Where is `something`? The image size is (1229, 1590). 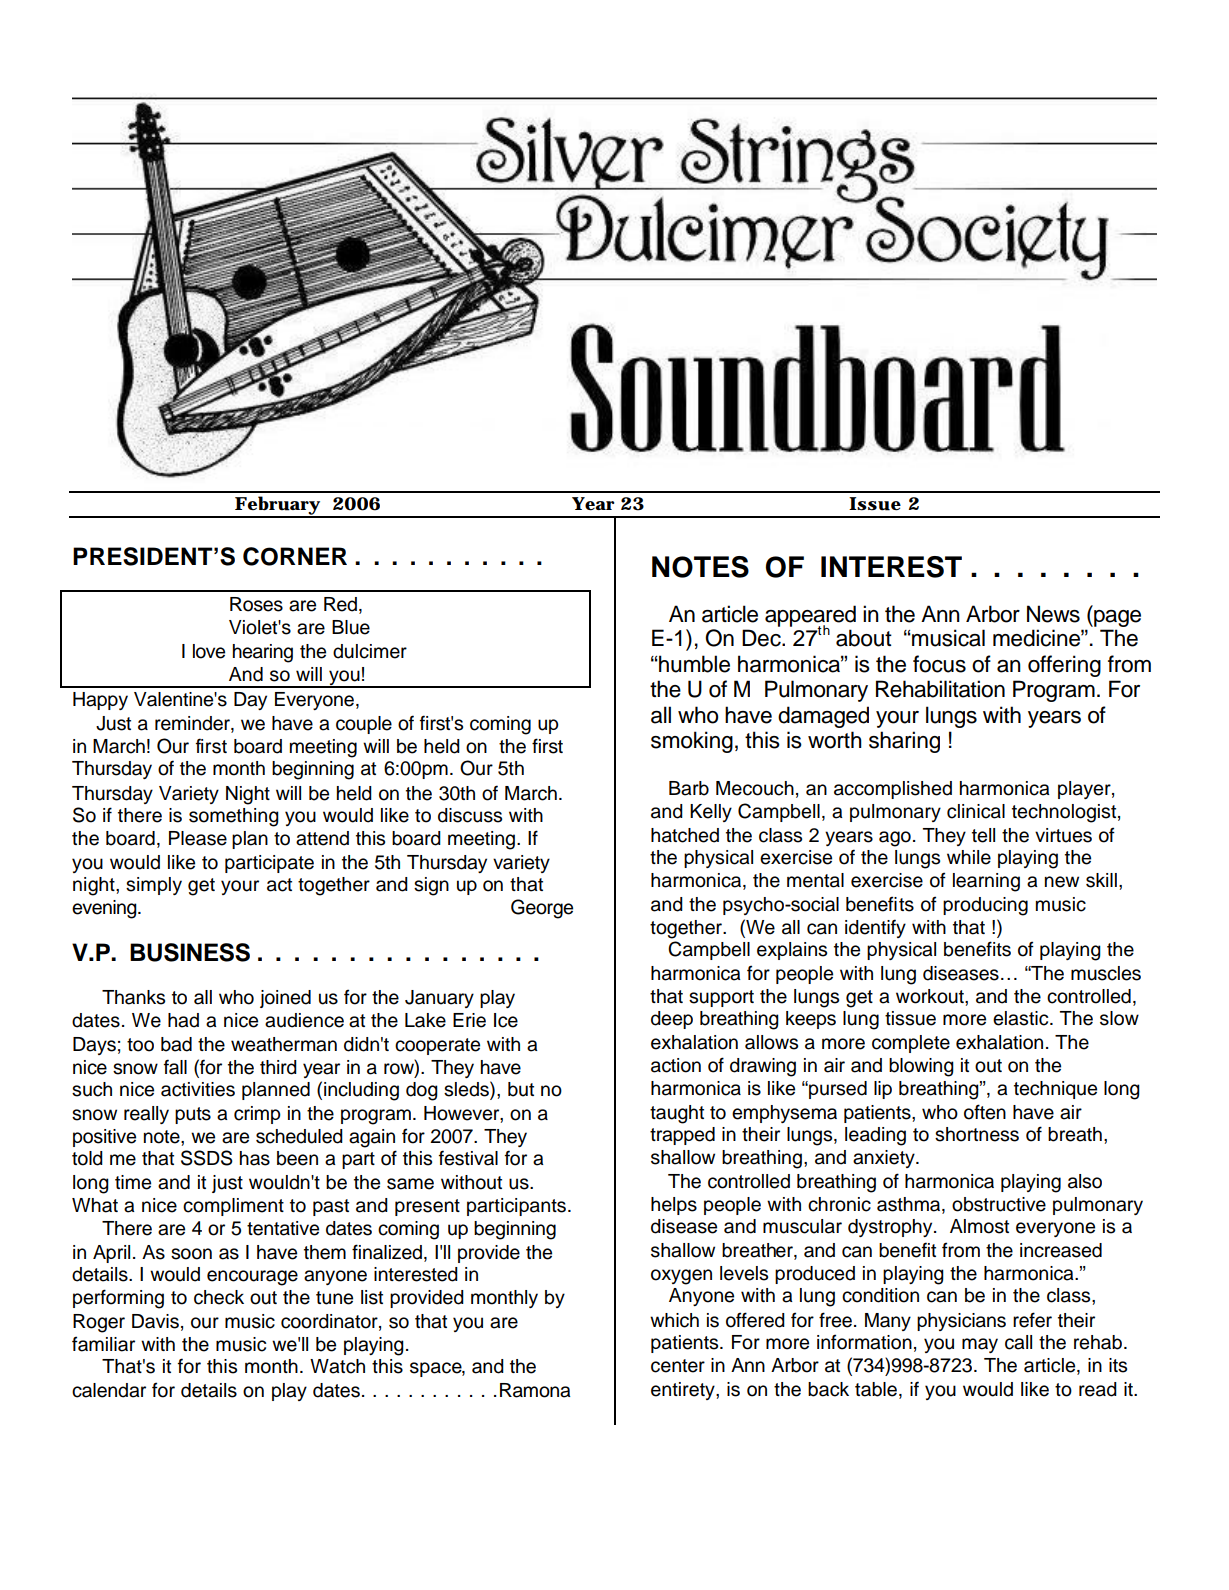
something is located at coordinates (234, 817).
